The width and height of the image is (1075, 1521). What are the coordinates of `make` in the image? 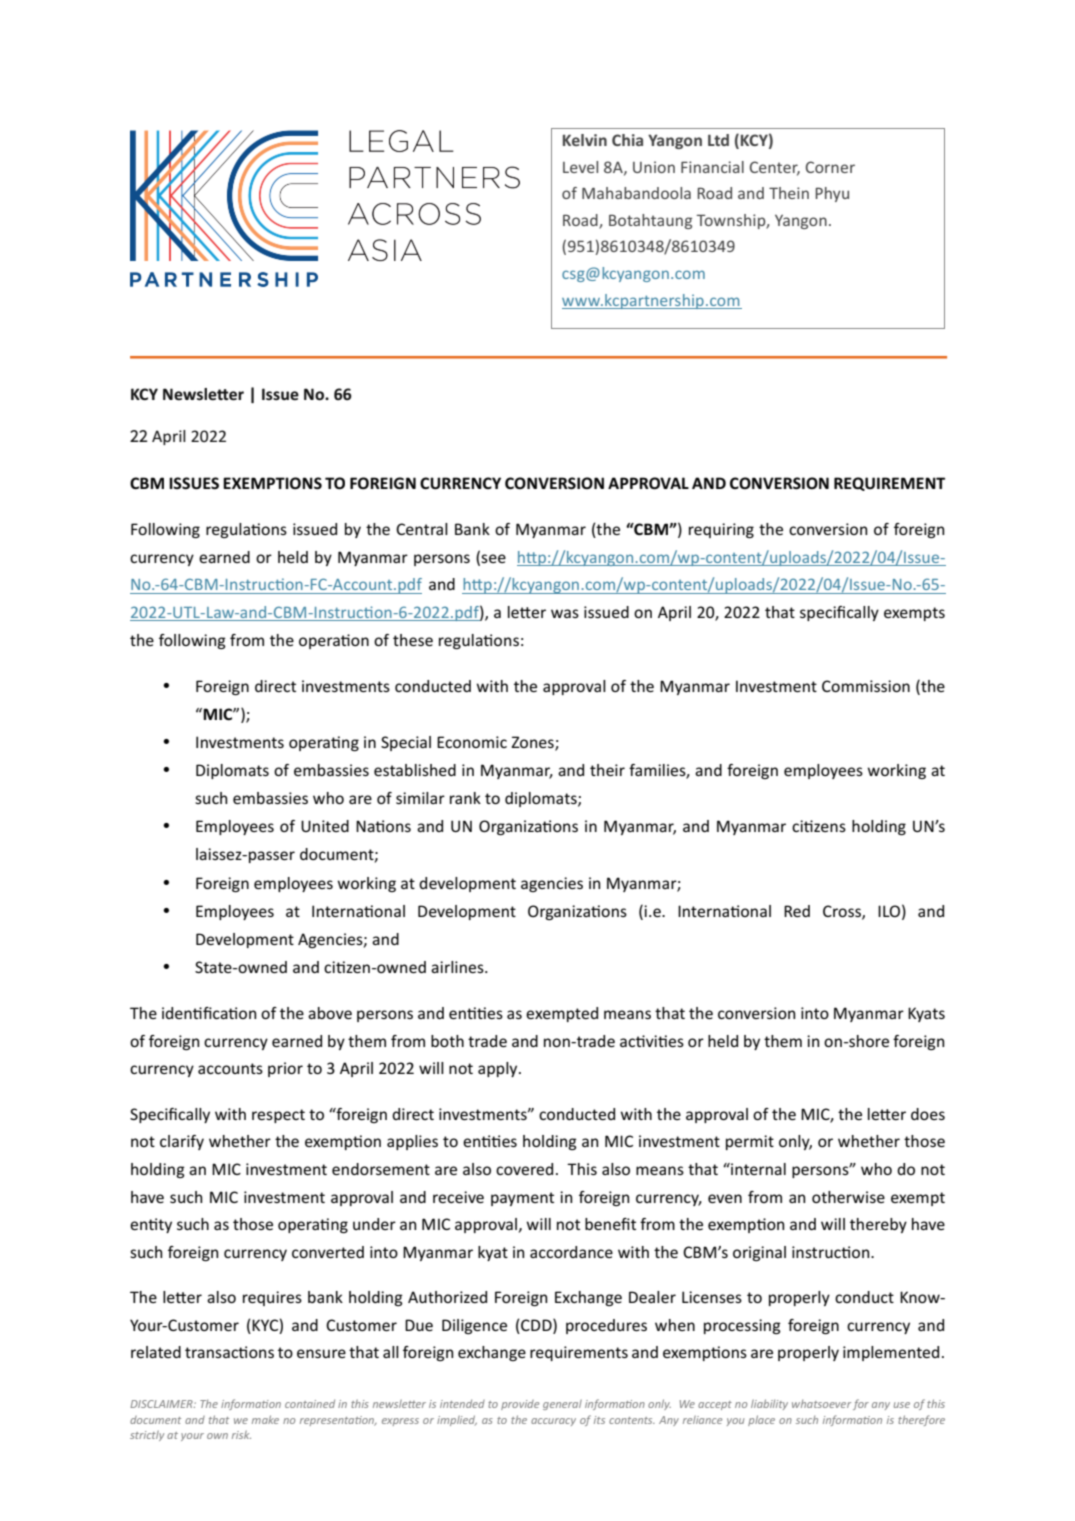 It's located at (265, 1419).
